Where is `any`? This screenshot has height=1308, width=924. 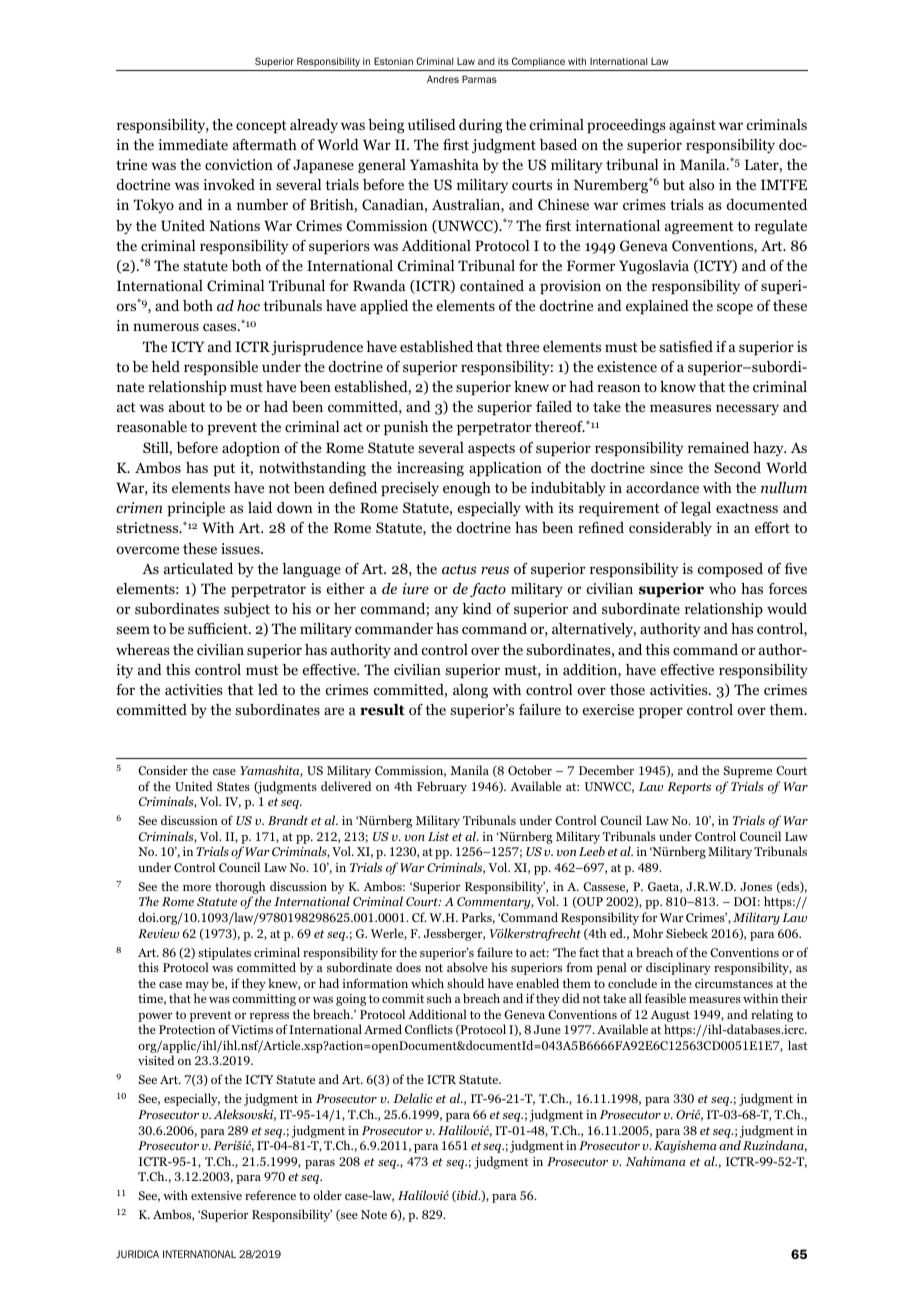 any is located at coordinates (446, 611).
